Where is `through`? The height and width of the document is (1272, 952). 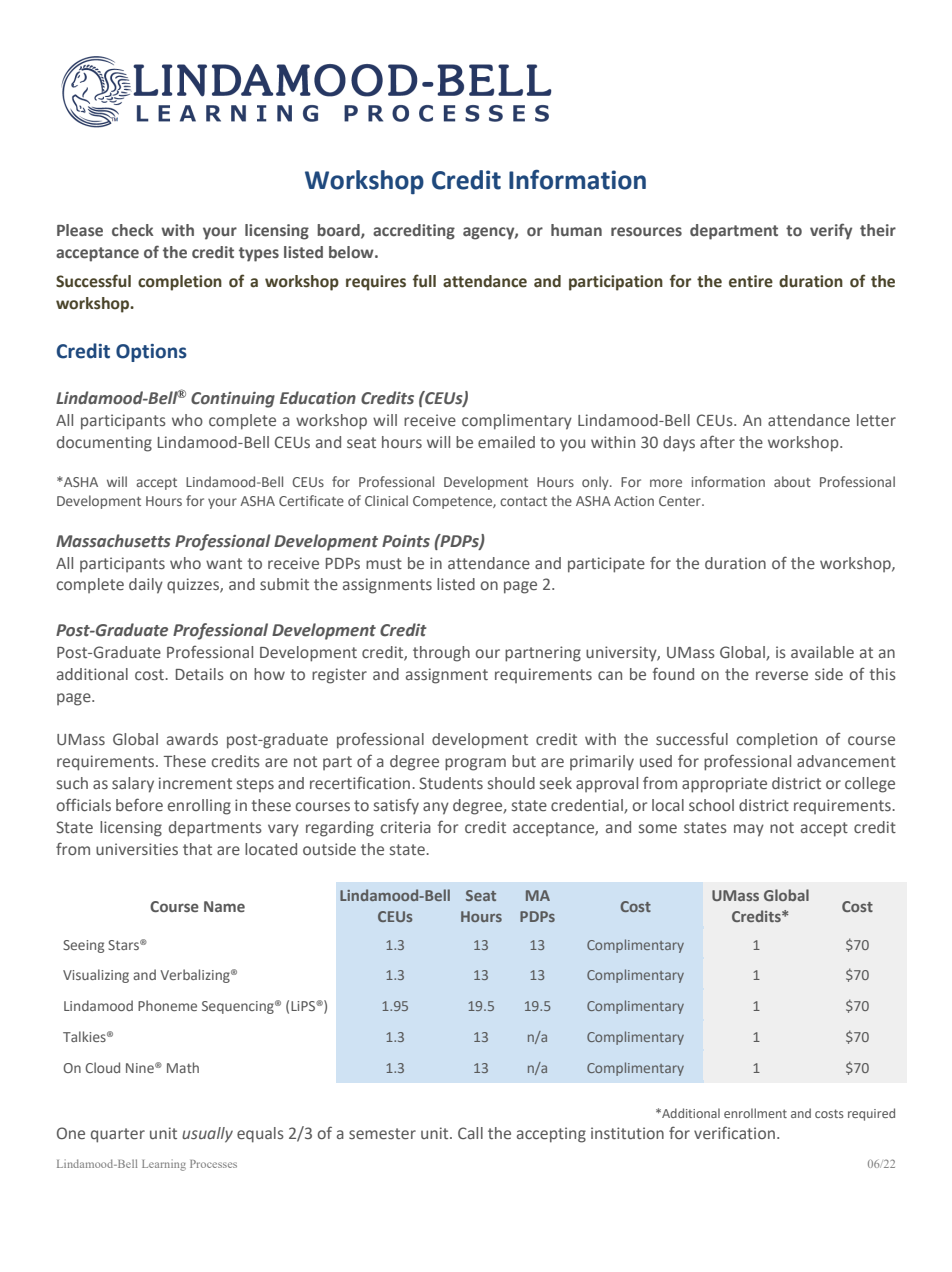 through is located at coordinates (441, 654).
